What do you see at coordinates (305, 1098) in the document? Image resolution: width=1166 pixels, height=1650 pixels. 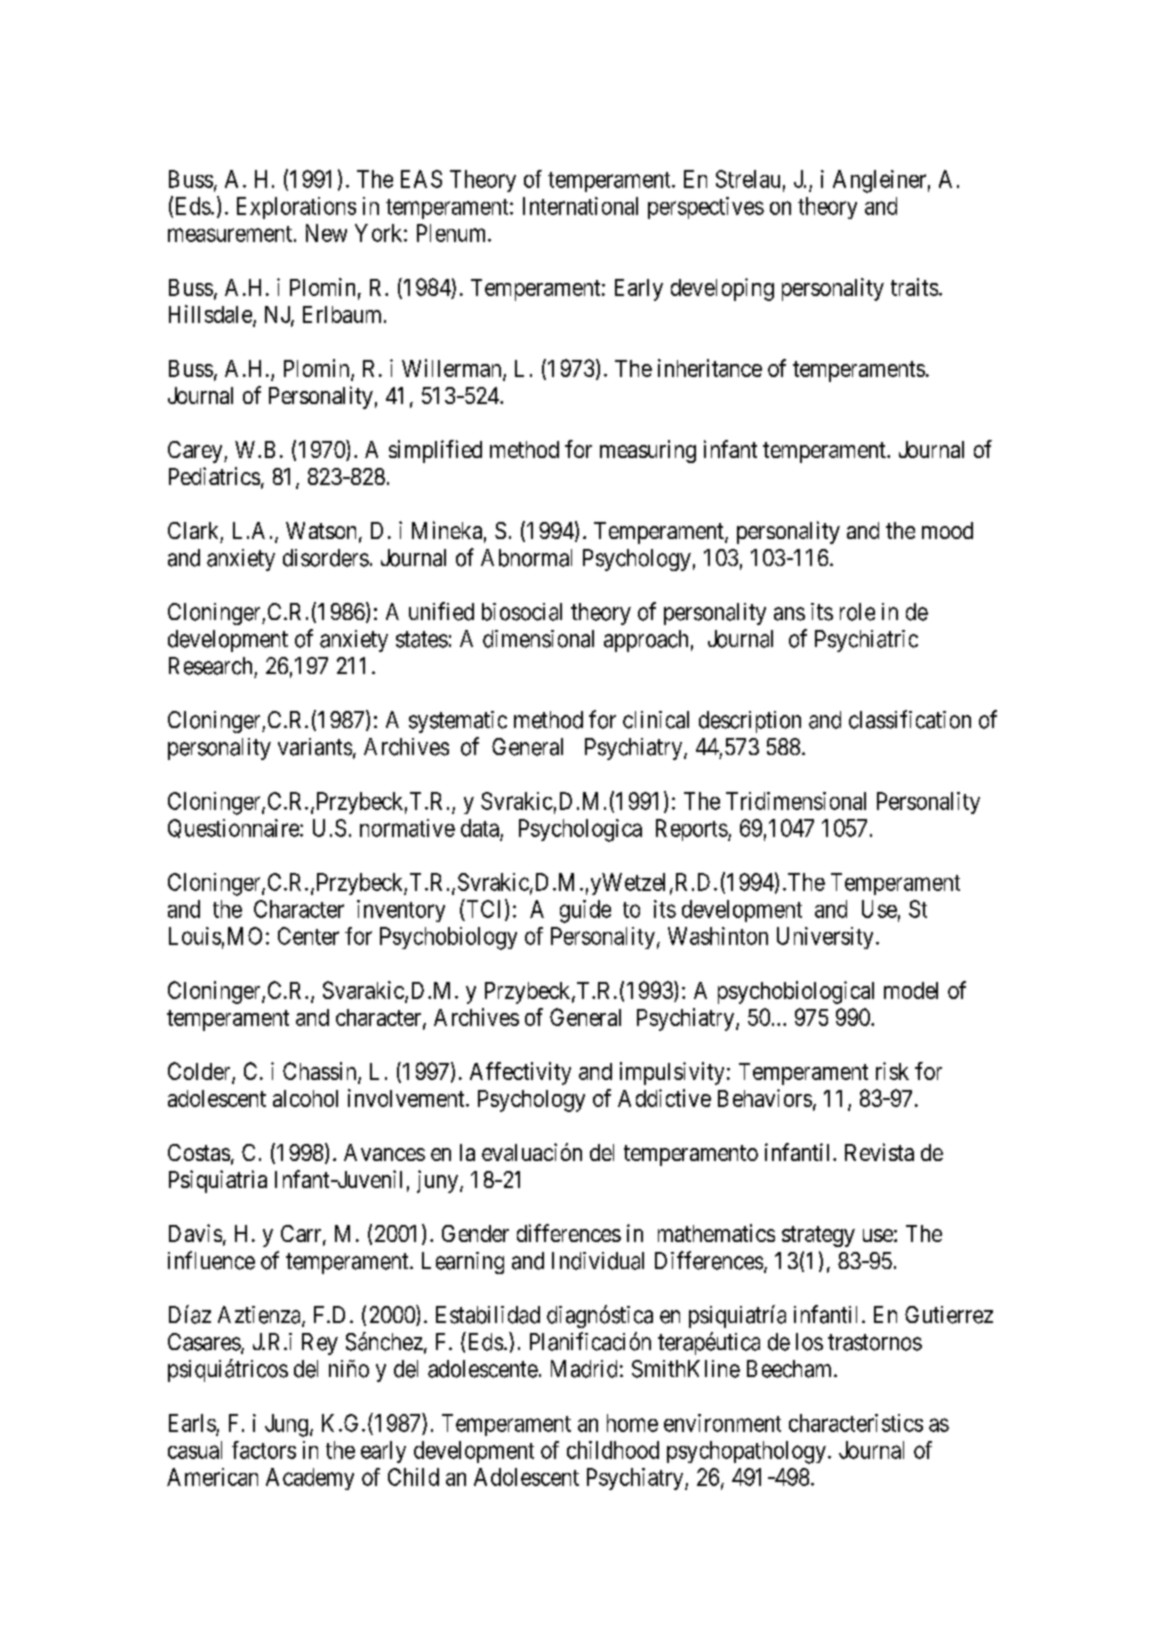 I see `alcohol` at bounding box center [305, 1098].
